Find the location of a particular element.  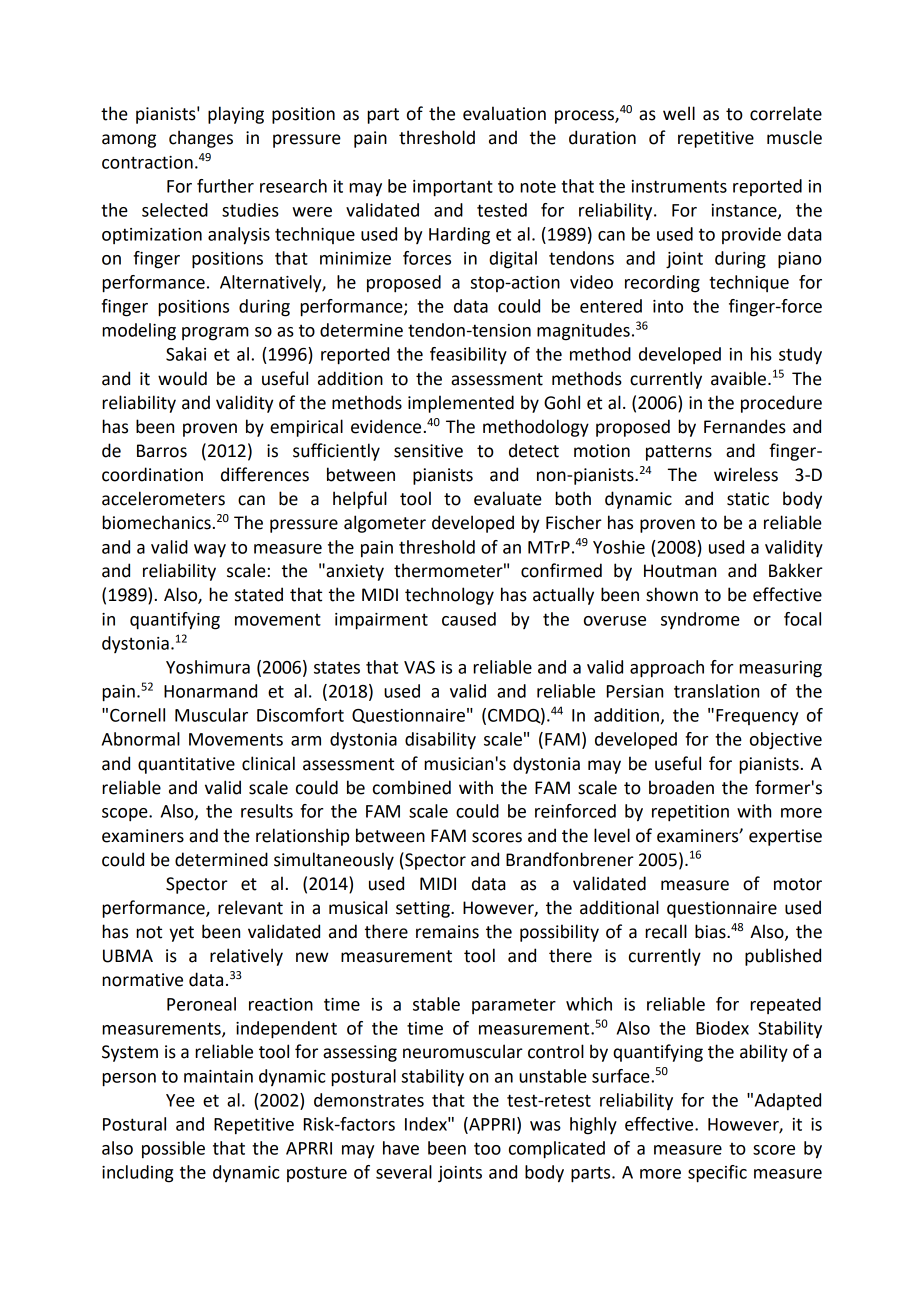

would is located at coordinates (182, 378).
